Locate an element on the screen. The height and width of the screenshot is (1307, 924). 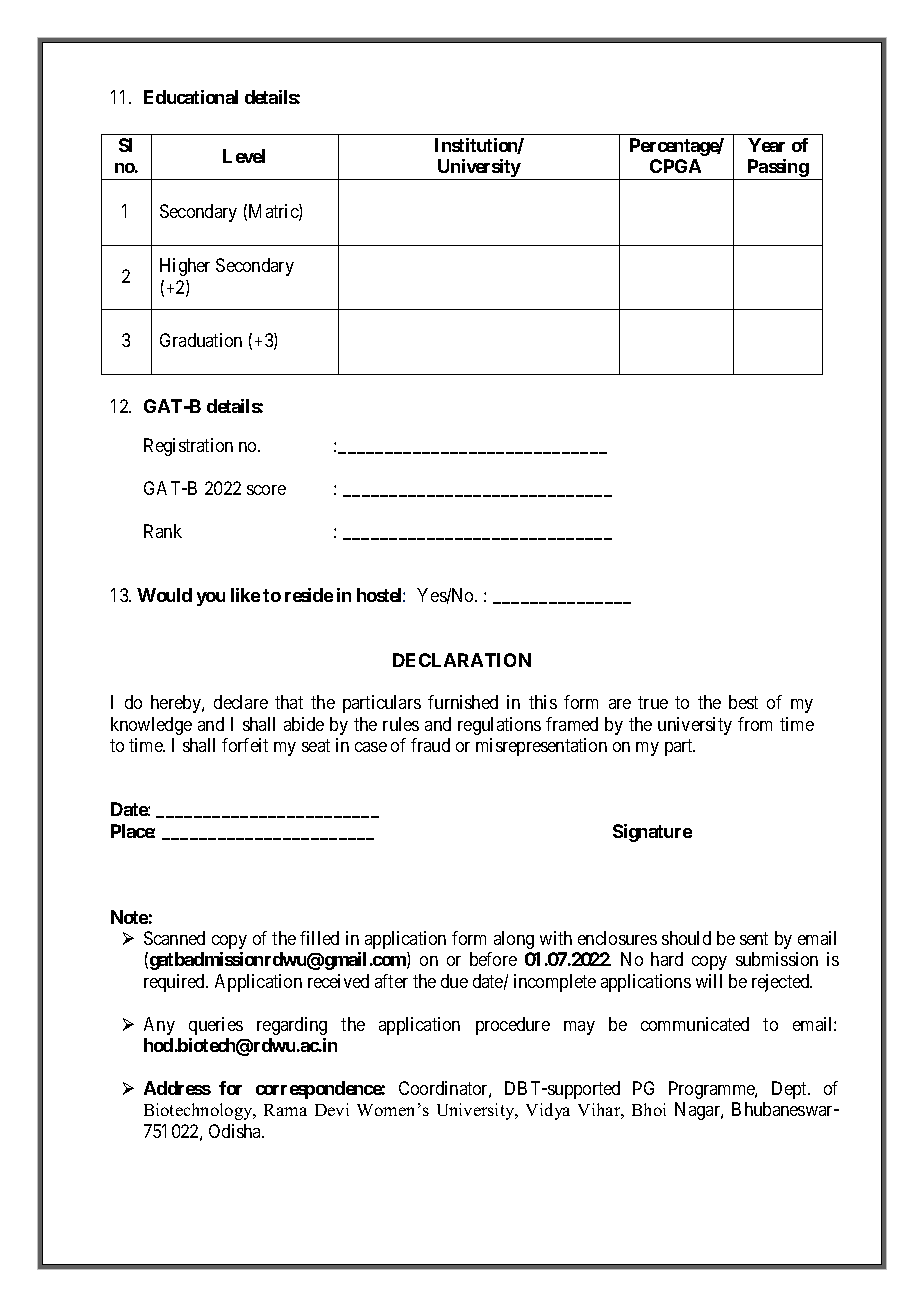
DECLARATION is located at coordinates (462, 660).
